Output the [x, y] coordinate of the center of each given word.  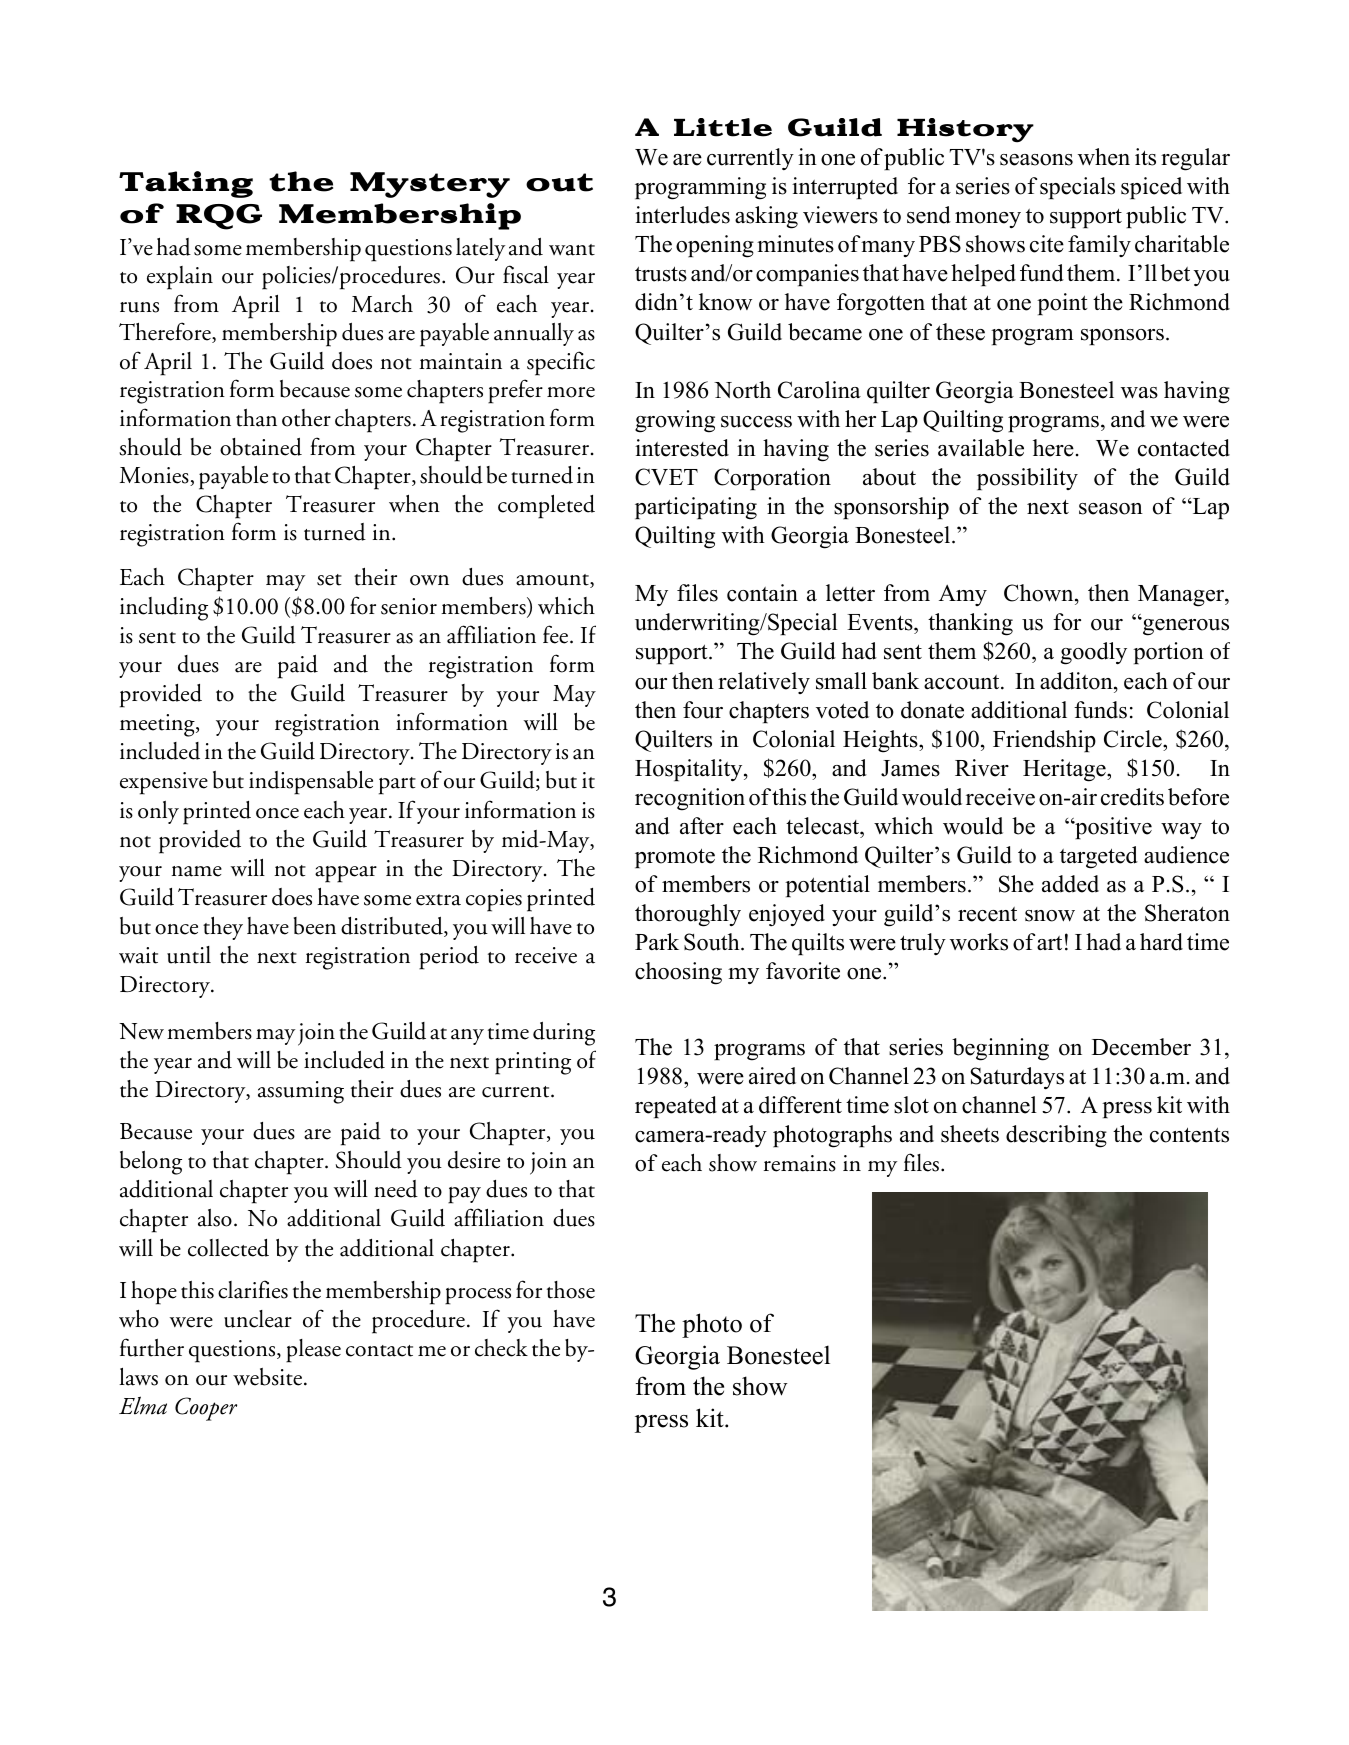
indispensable [311, 783]
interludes [682, 215]
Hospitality [690, 770]
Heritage [1065, 770]
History [965, 130]
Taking [186, 184]
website [267, 1377]
